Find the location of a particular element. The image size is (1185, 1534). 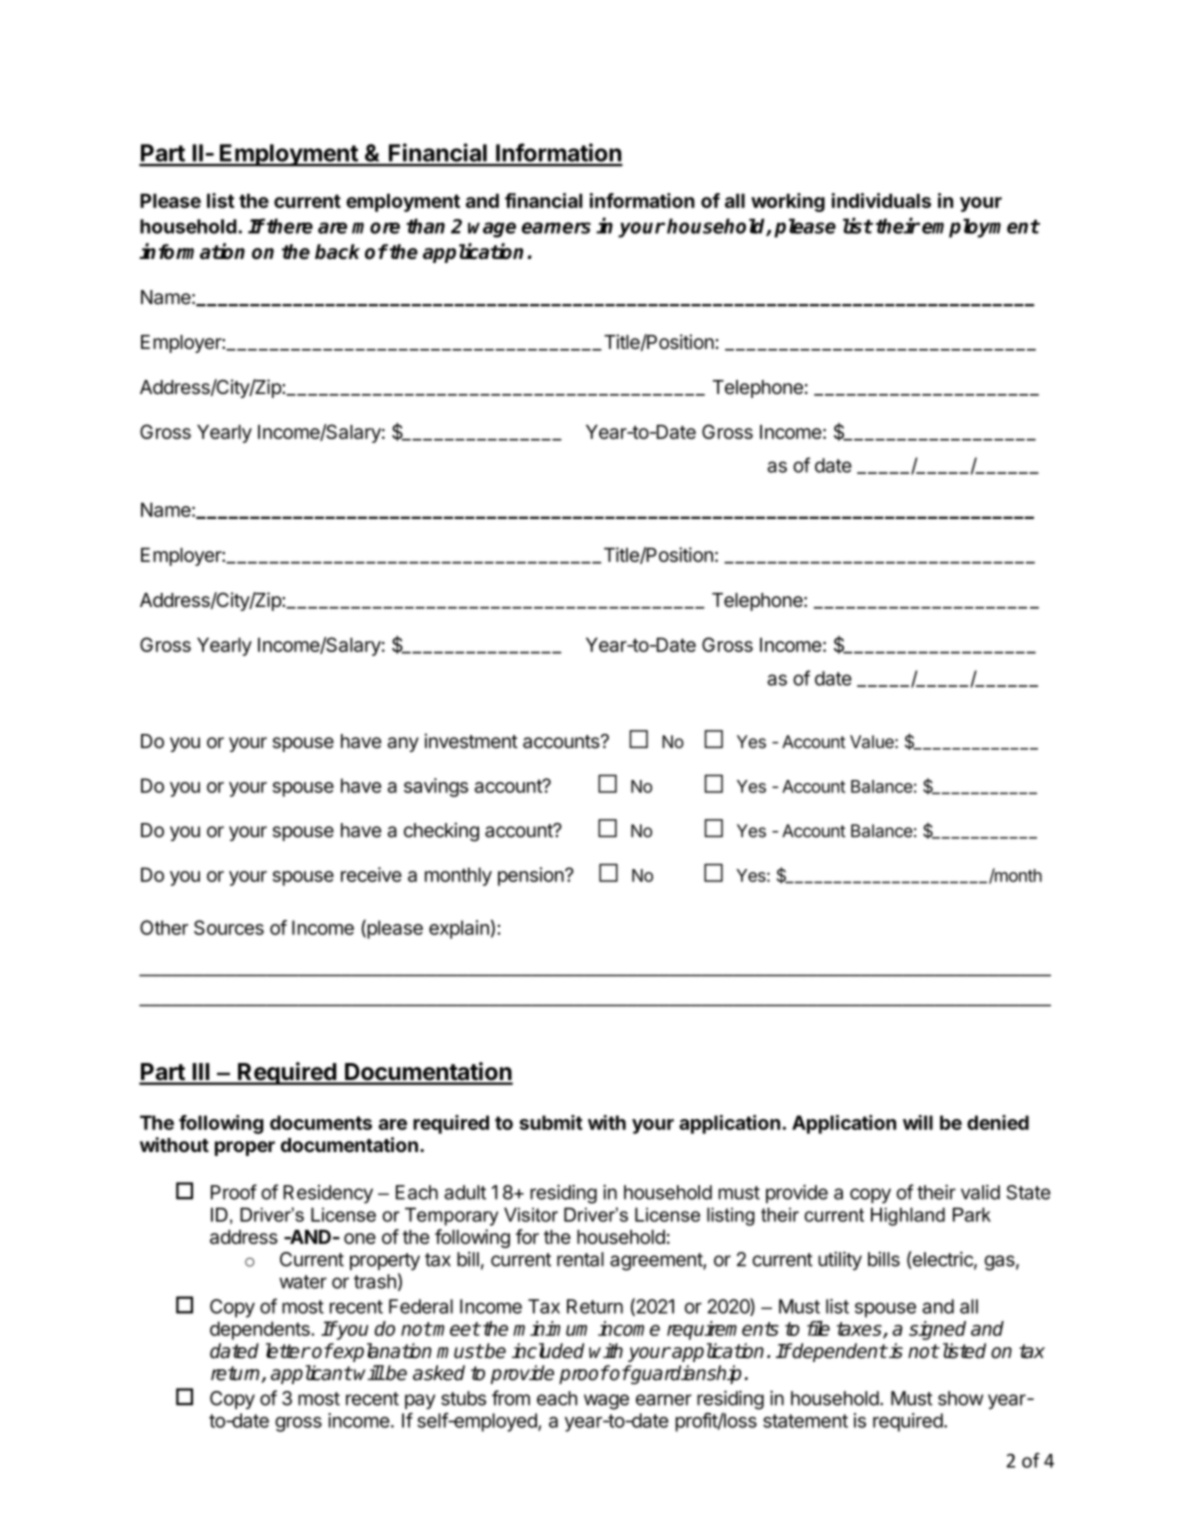

documents is located at coordinates (321, 1122).
